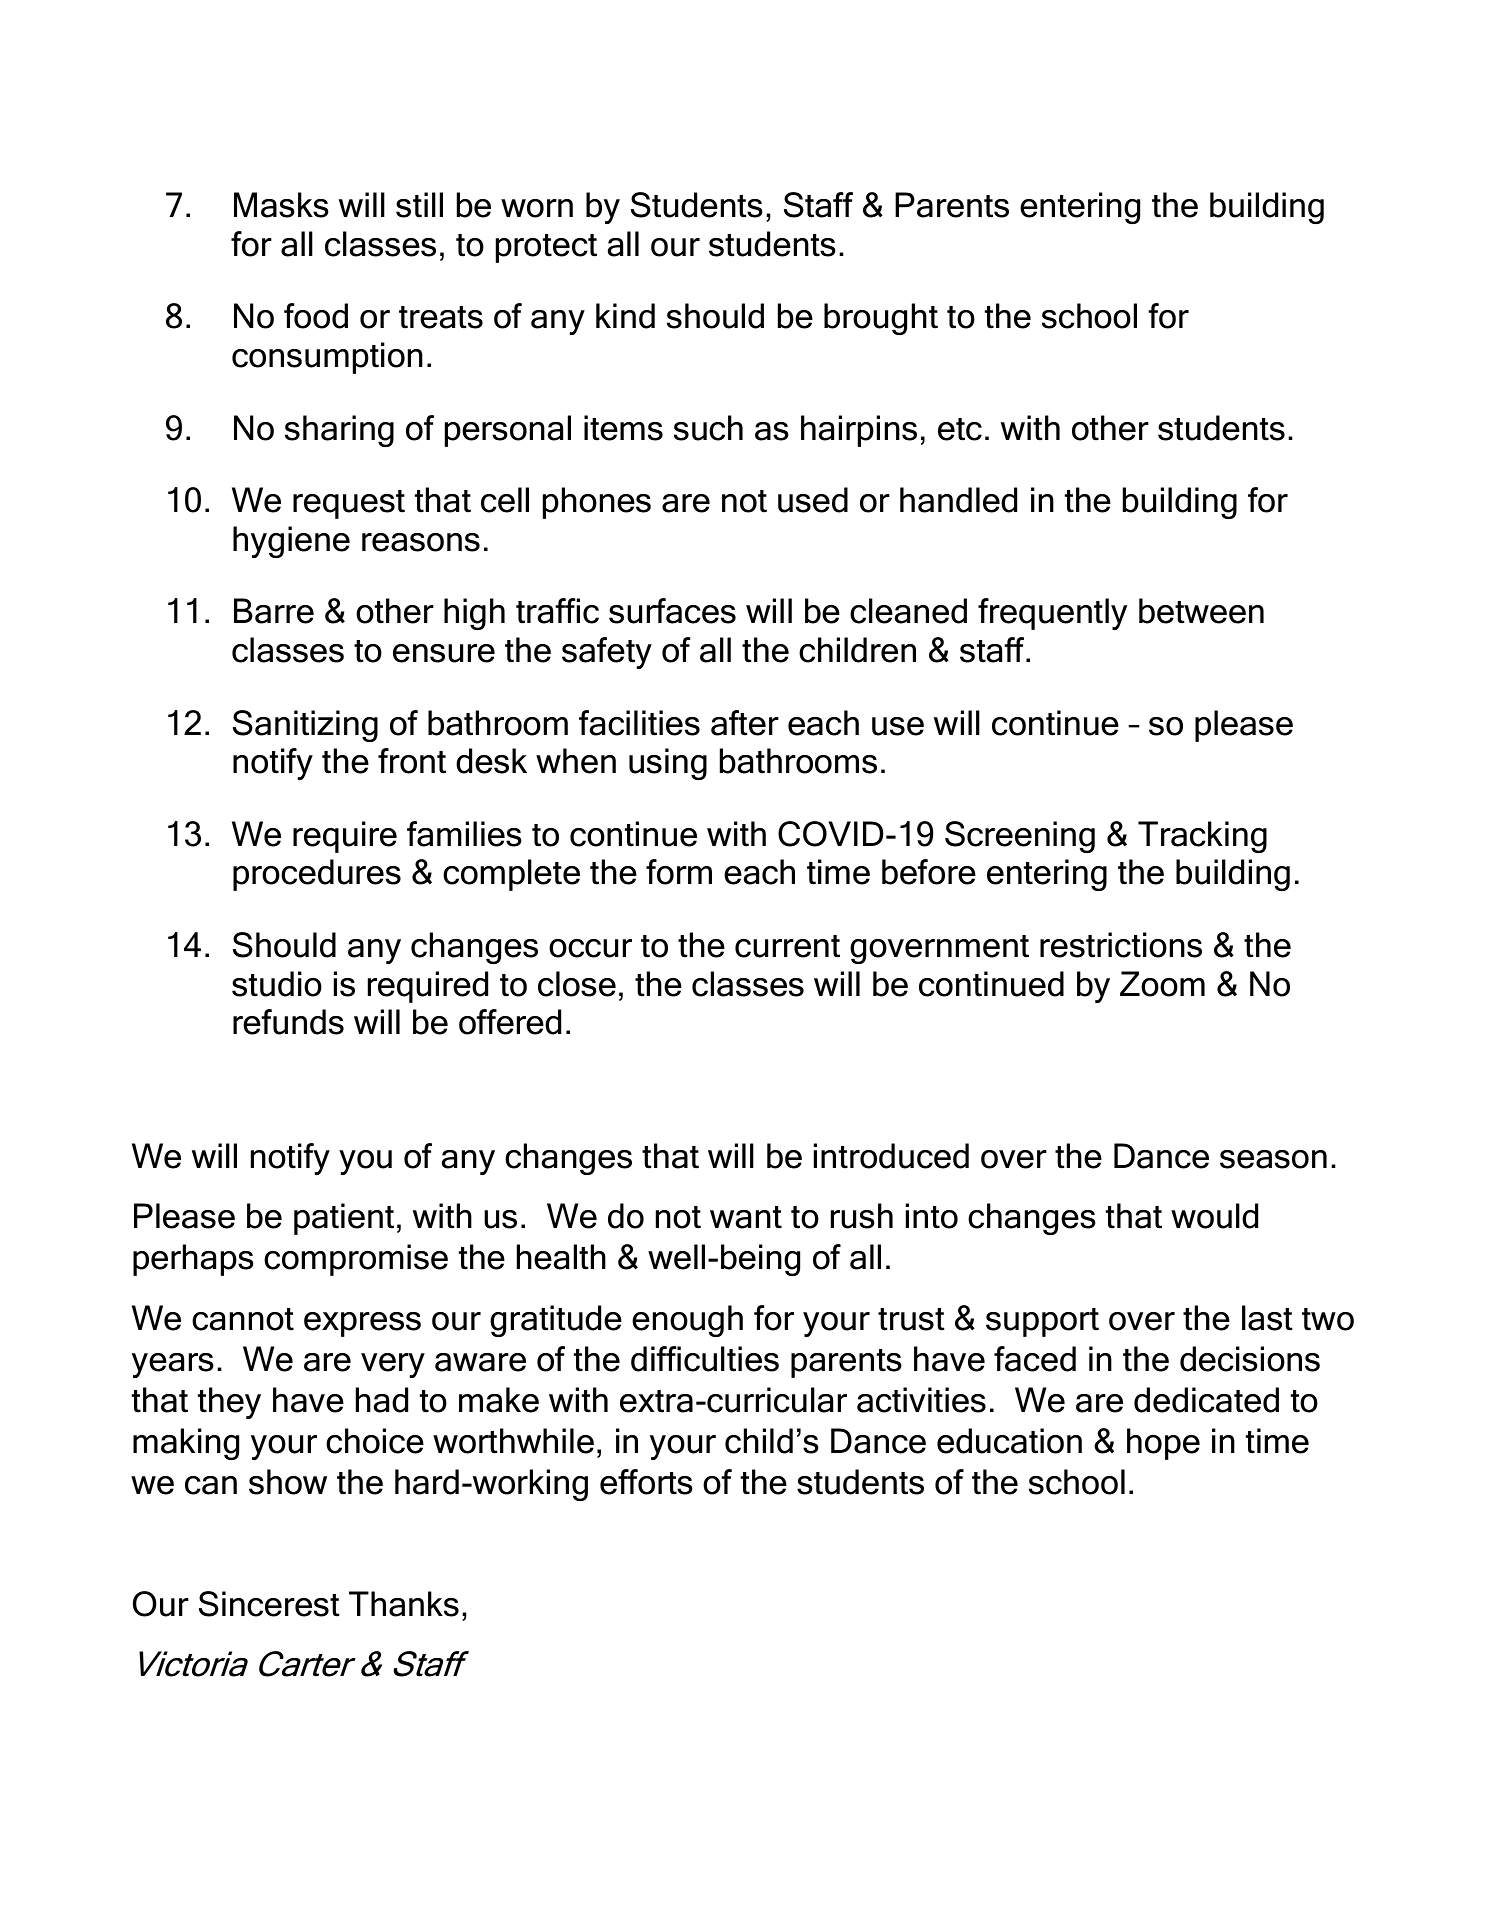 The height and width of the screenshot is (1927, 1489). What do you see at coordinates (1214, 1216) in the screenshot?
I see `would` at bounding box center [1214, 1216].
